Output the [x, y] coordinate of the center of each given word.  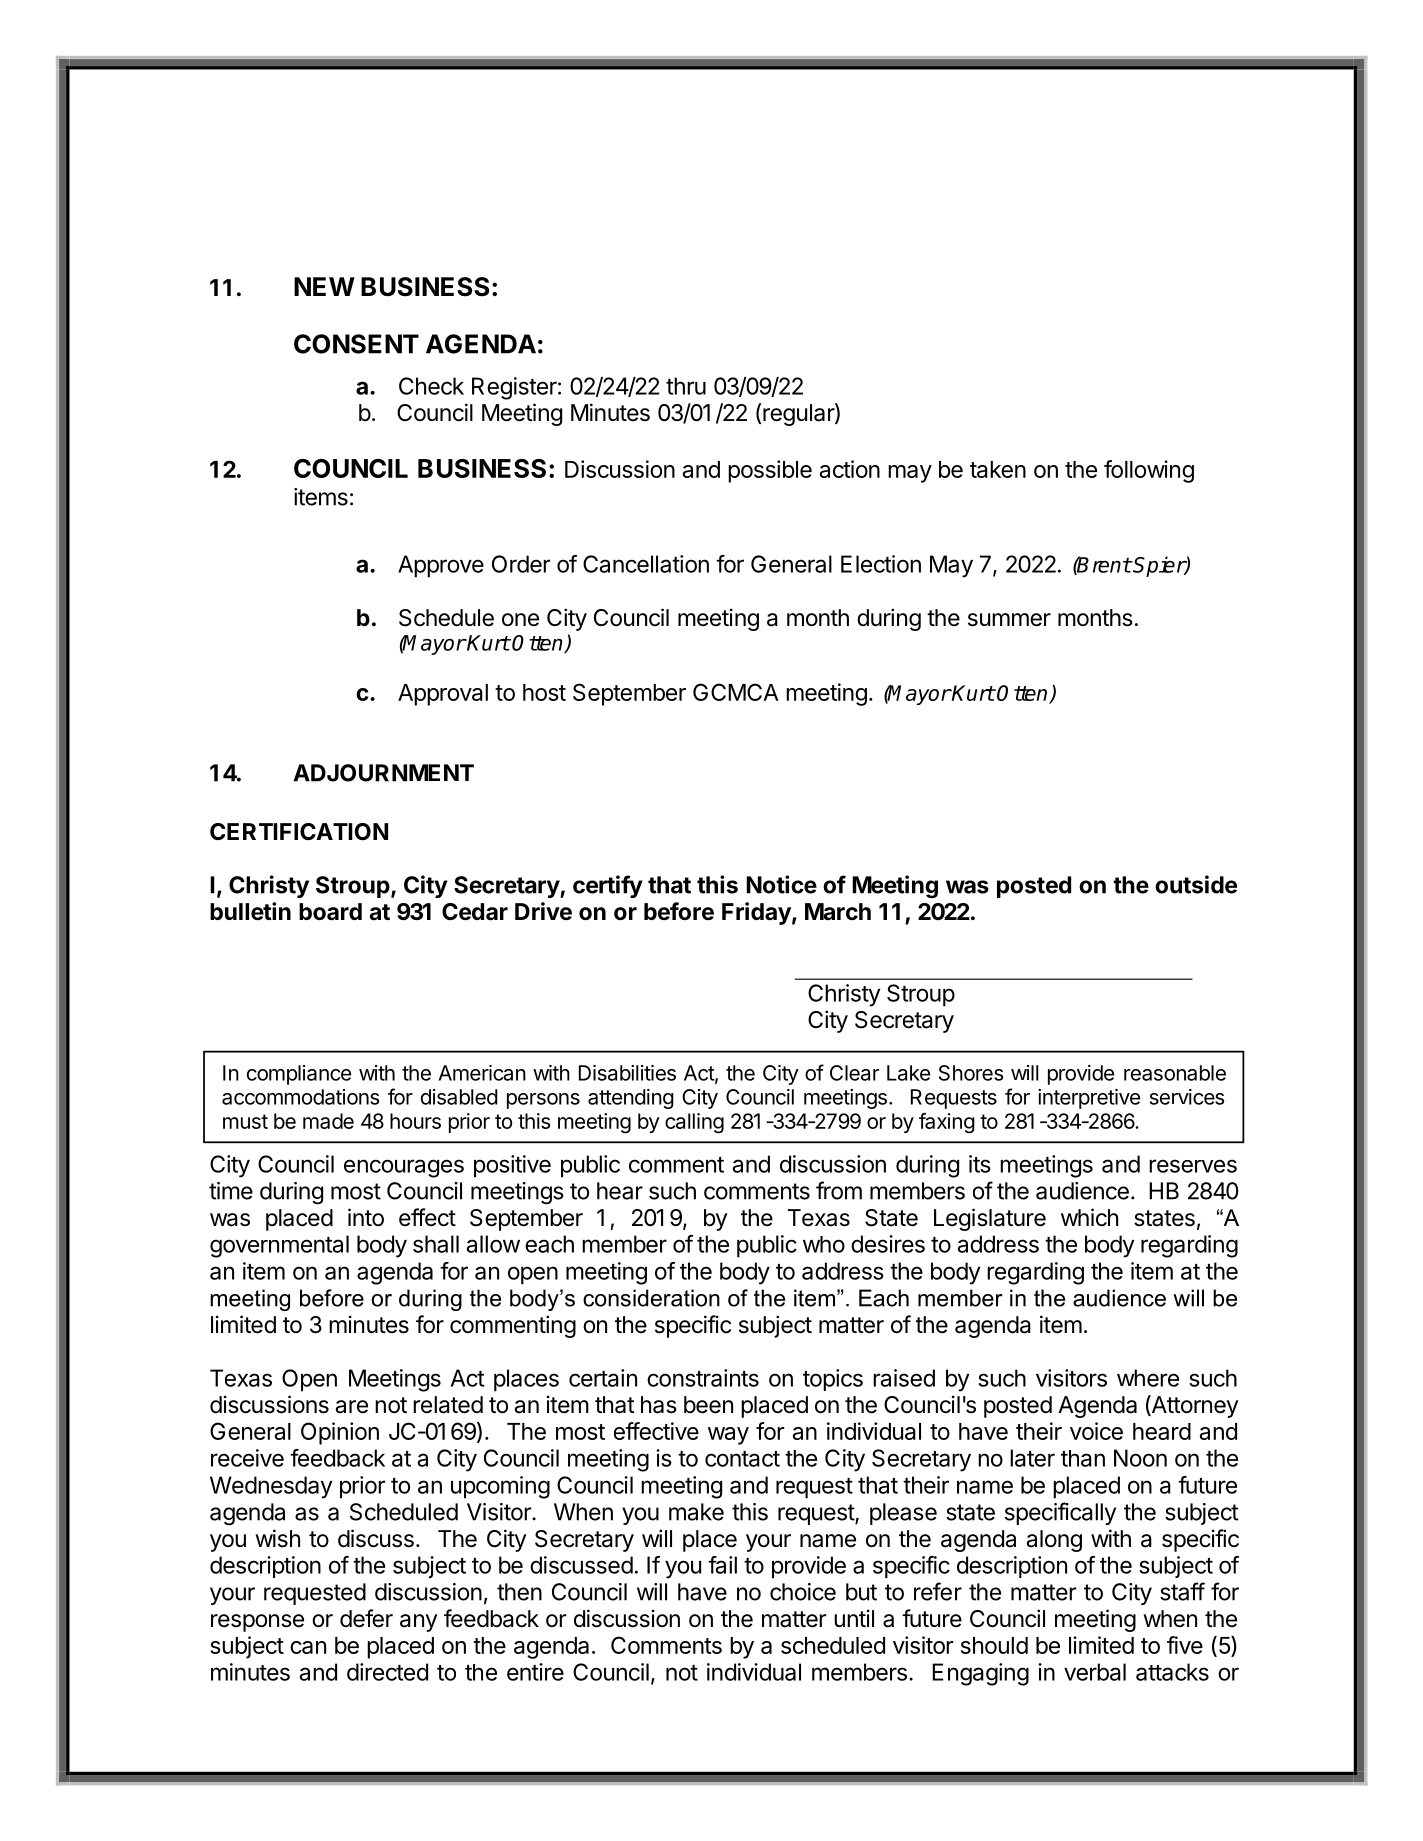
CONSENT [356, 344]
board [330, 912]
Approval [443, 695]
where [1148, 1378]
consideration [651, 1298]
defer [366, 1618]
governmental [279, 1246]
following [1149, 471]
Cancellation [646, 564]
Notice [781, 884]
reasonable [1175, 1073]
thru [686, 386]
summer [1009, 620]
